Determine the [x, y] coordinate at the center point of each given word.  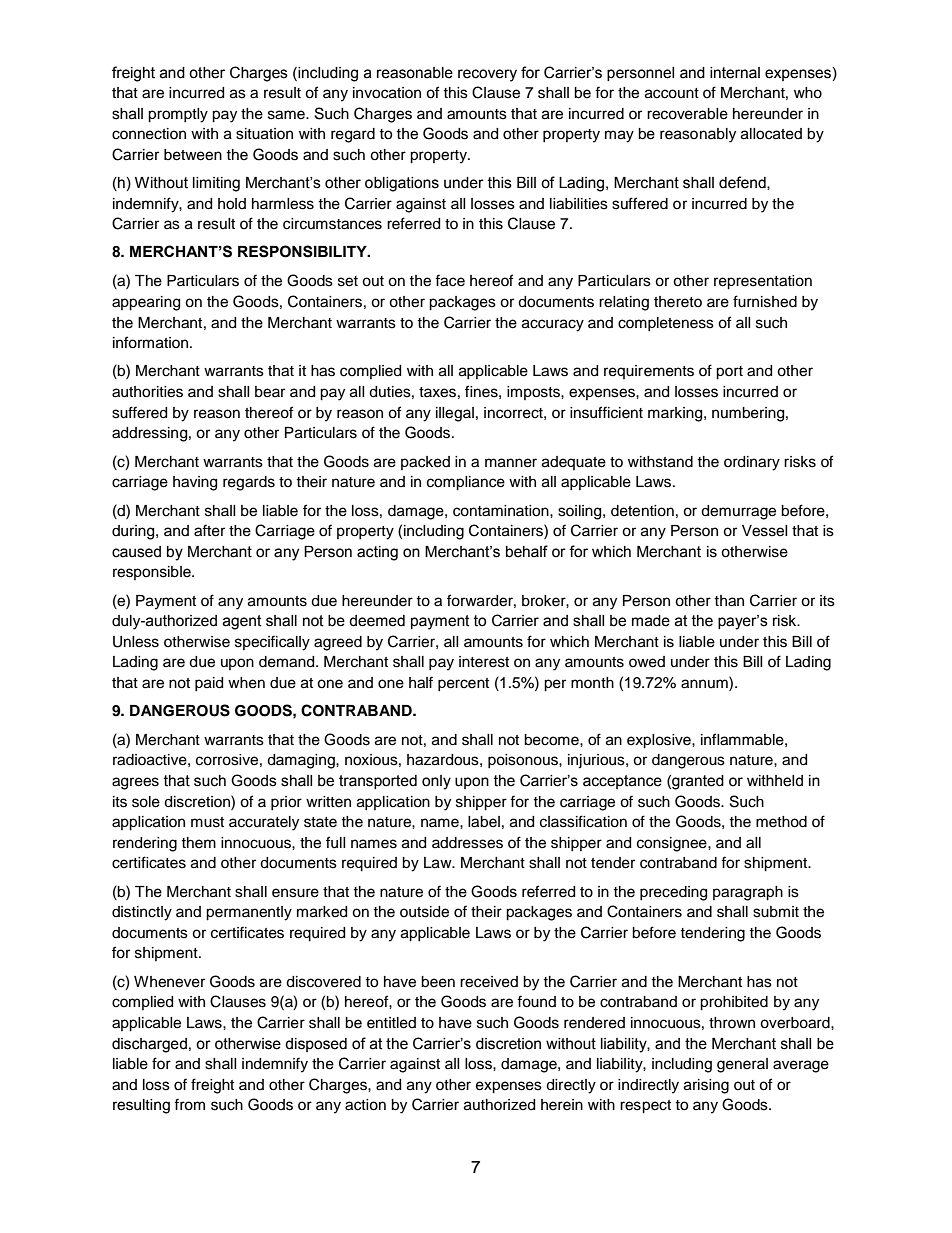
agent [242, 622]
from [189, 1104]
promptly [178, 115]
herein [562, 1105]
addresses [467, 843]
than [729, 601]
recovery [487, 75]
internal [735, 73]
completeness [666, 324]
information [150, 342]
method [781, 822]
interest [484, 662]
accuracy [553, 325]
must [207, 822]
